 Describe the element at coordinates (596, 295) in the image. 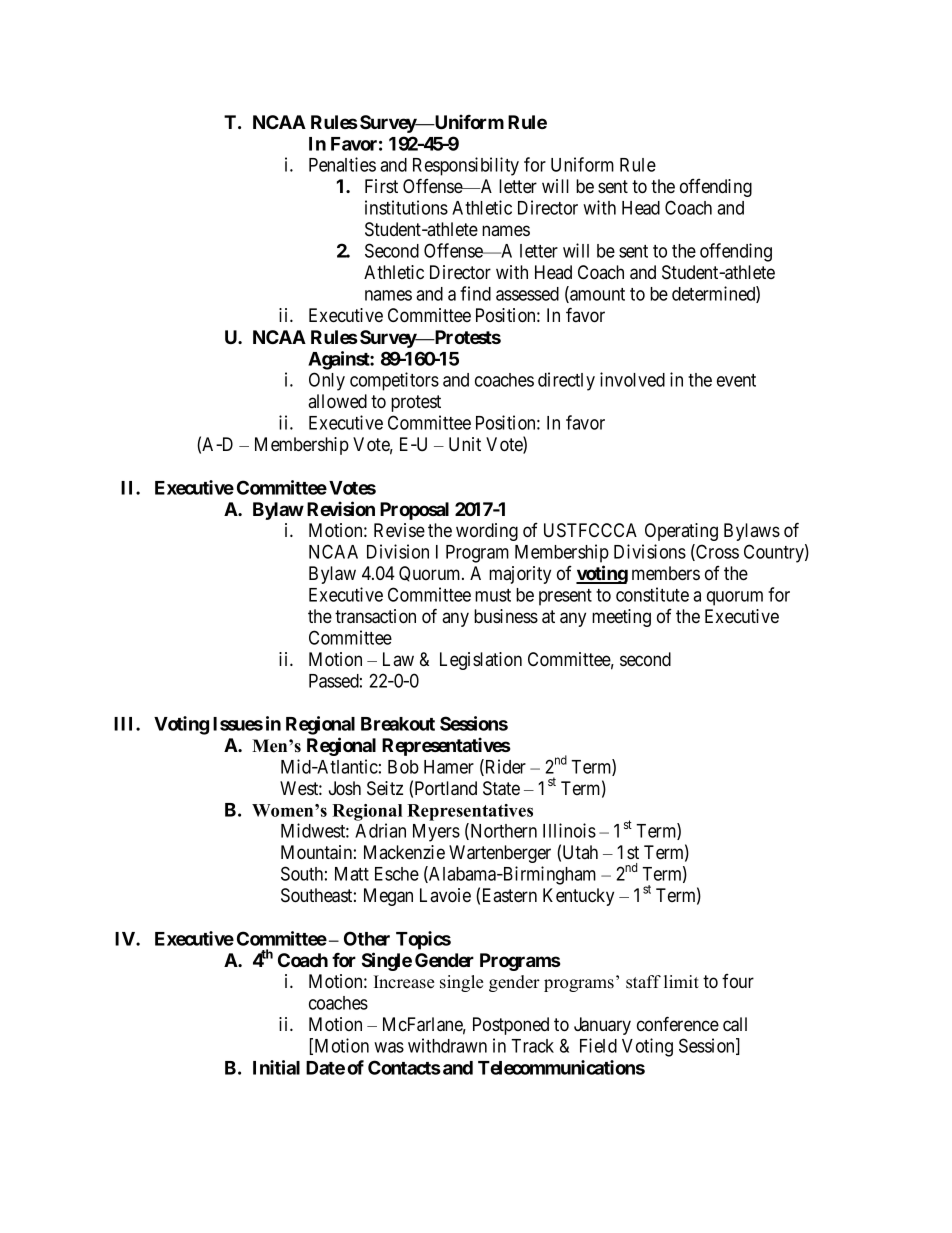

I see `amount` at that location.
